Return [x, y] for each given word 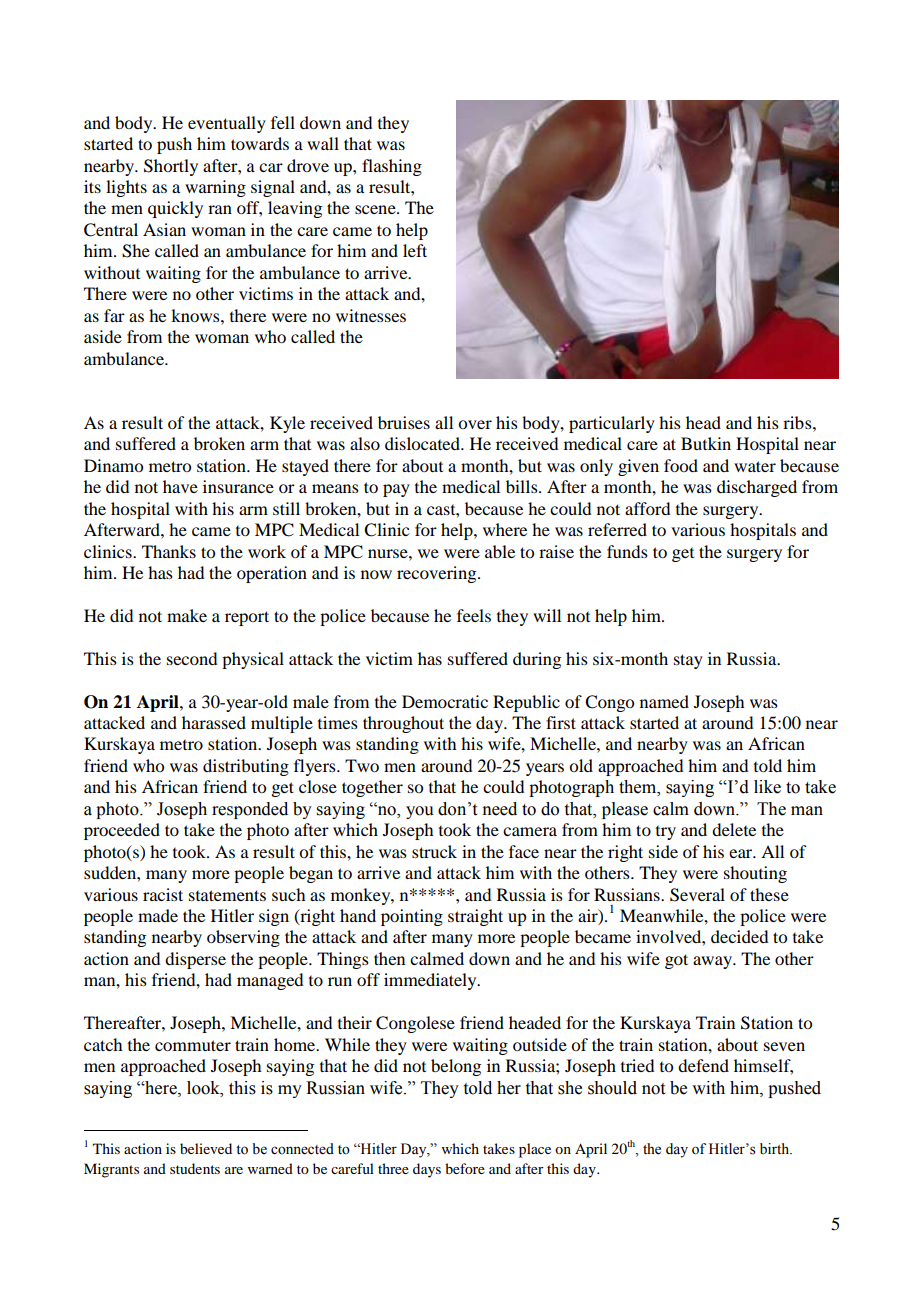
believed [206, 1148]
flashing [392, 167]
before [465, 1168]
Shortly [171, 167]
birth [776, 1149]
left [415, 250]
